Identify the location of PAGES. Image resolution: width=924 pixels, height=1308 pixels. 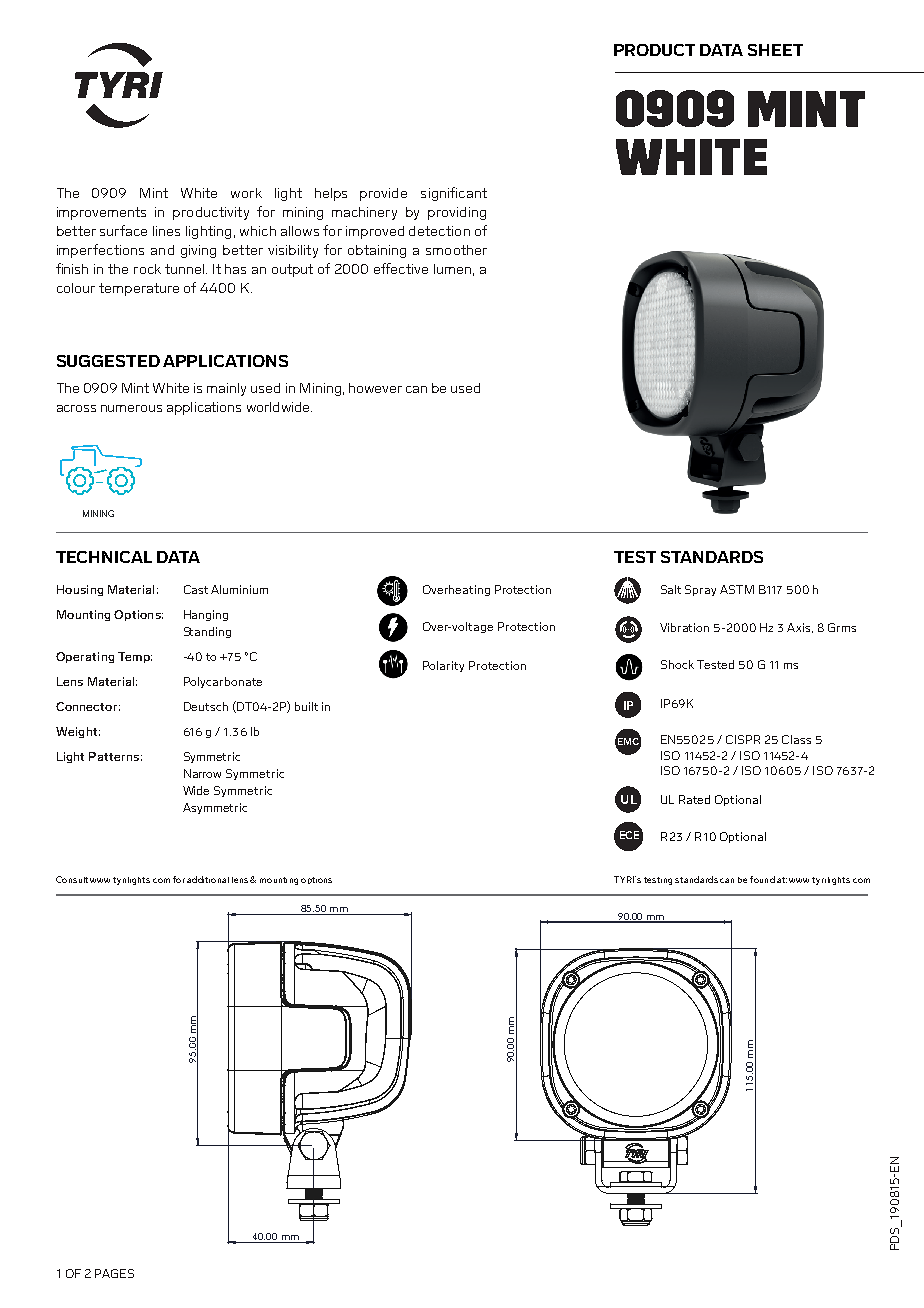
(114, 1273).
